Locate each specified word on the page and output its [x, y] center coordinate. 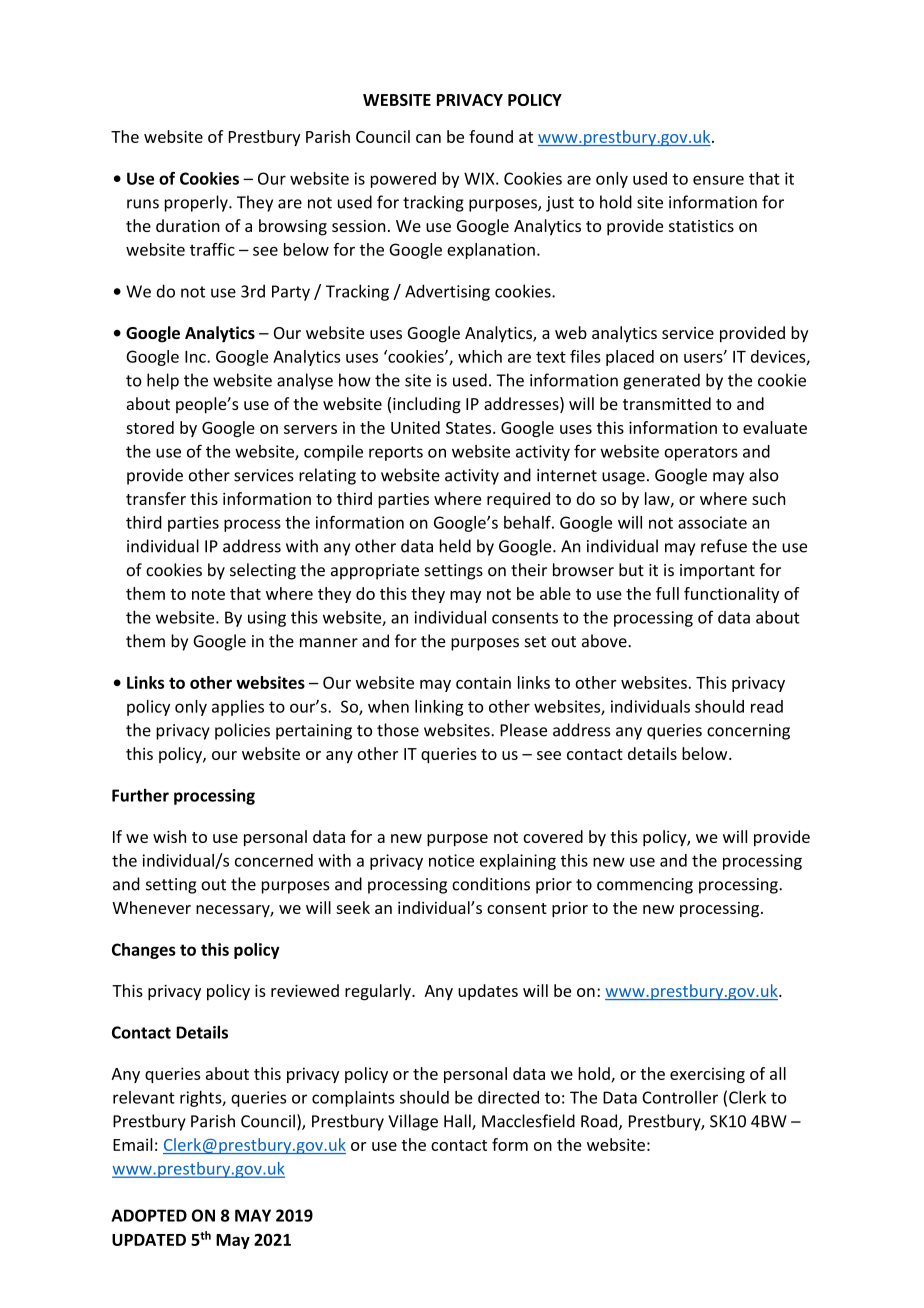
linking [439, 708]
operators [701, 453]
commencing [645, 886]
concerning [748, 732]
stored [150, 427]
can [428, 138]
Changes [144, 951]
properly [197, 203]
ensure [718, 180]
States [470, 428]
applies [238, 708]
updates [488, 992]
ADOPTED [149, 1215]
